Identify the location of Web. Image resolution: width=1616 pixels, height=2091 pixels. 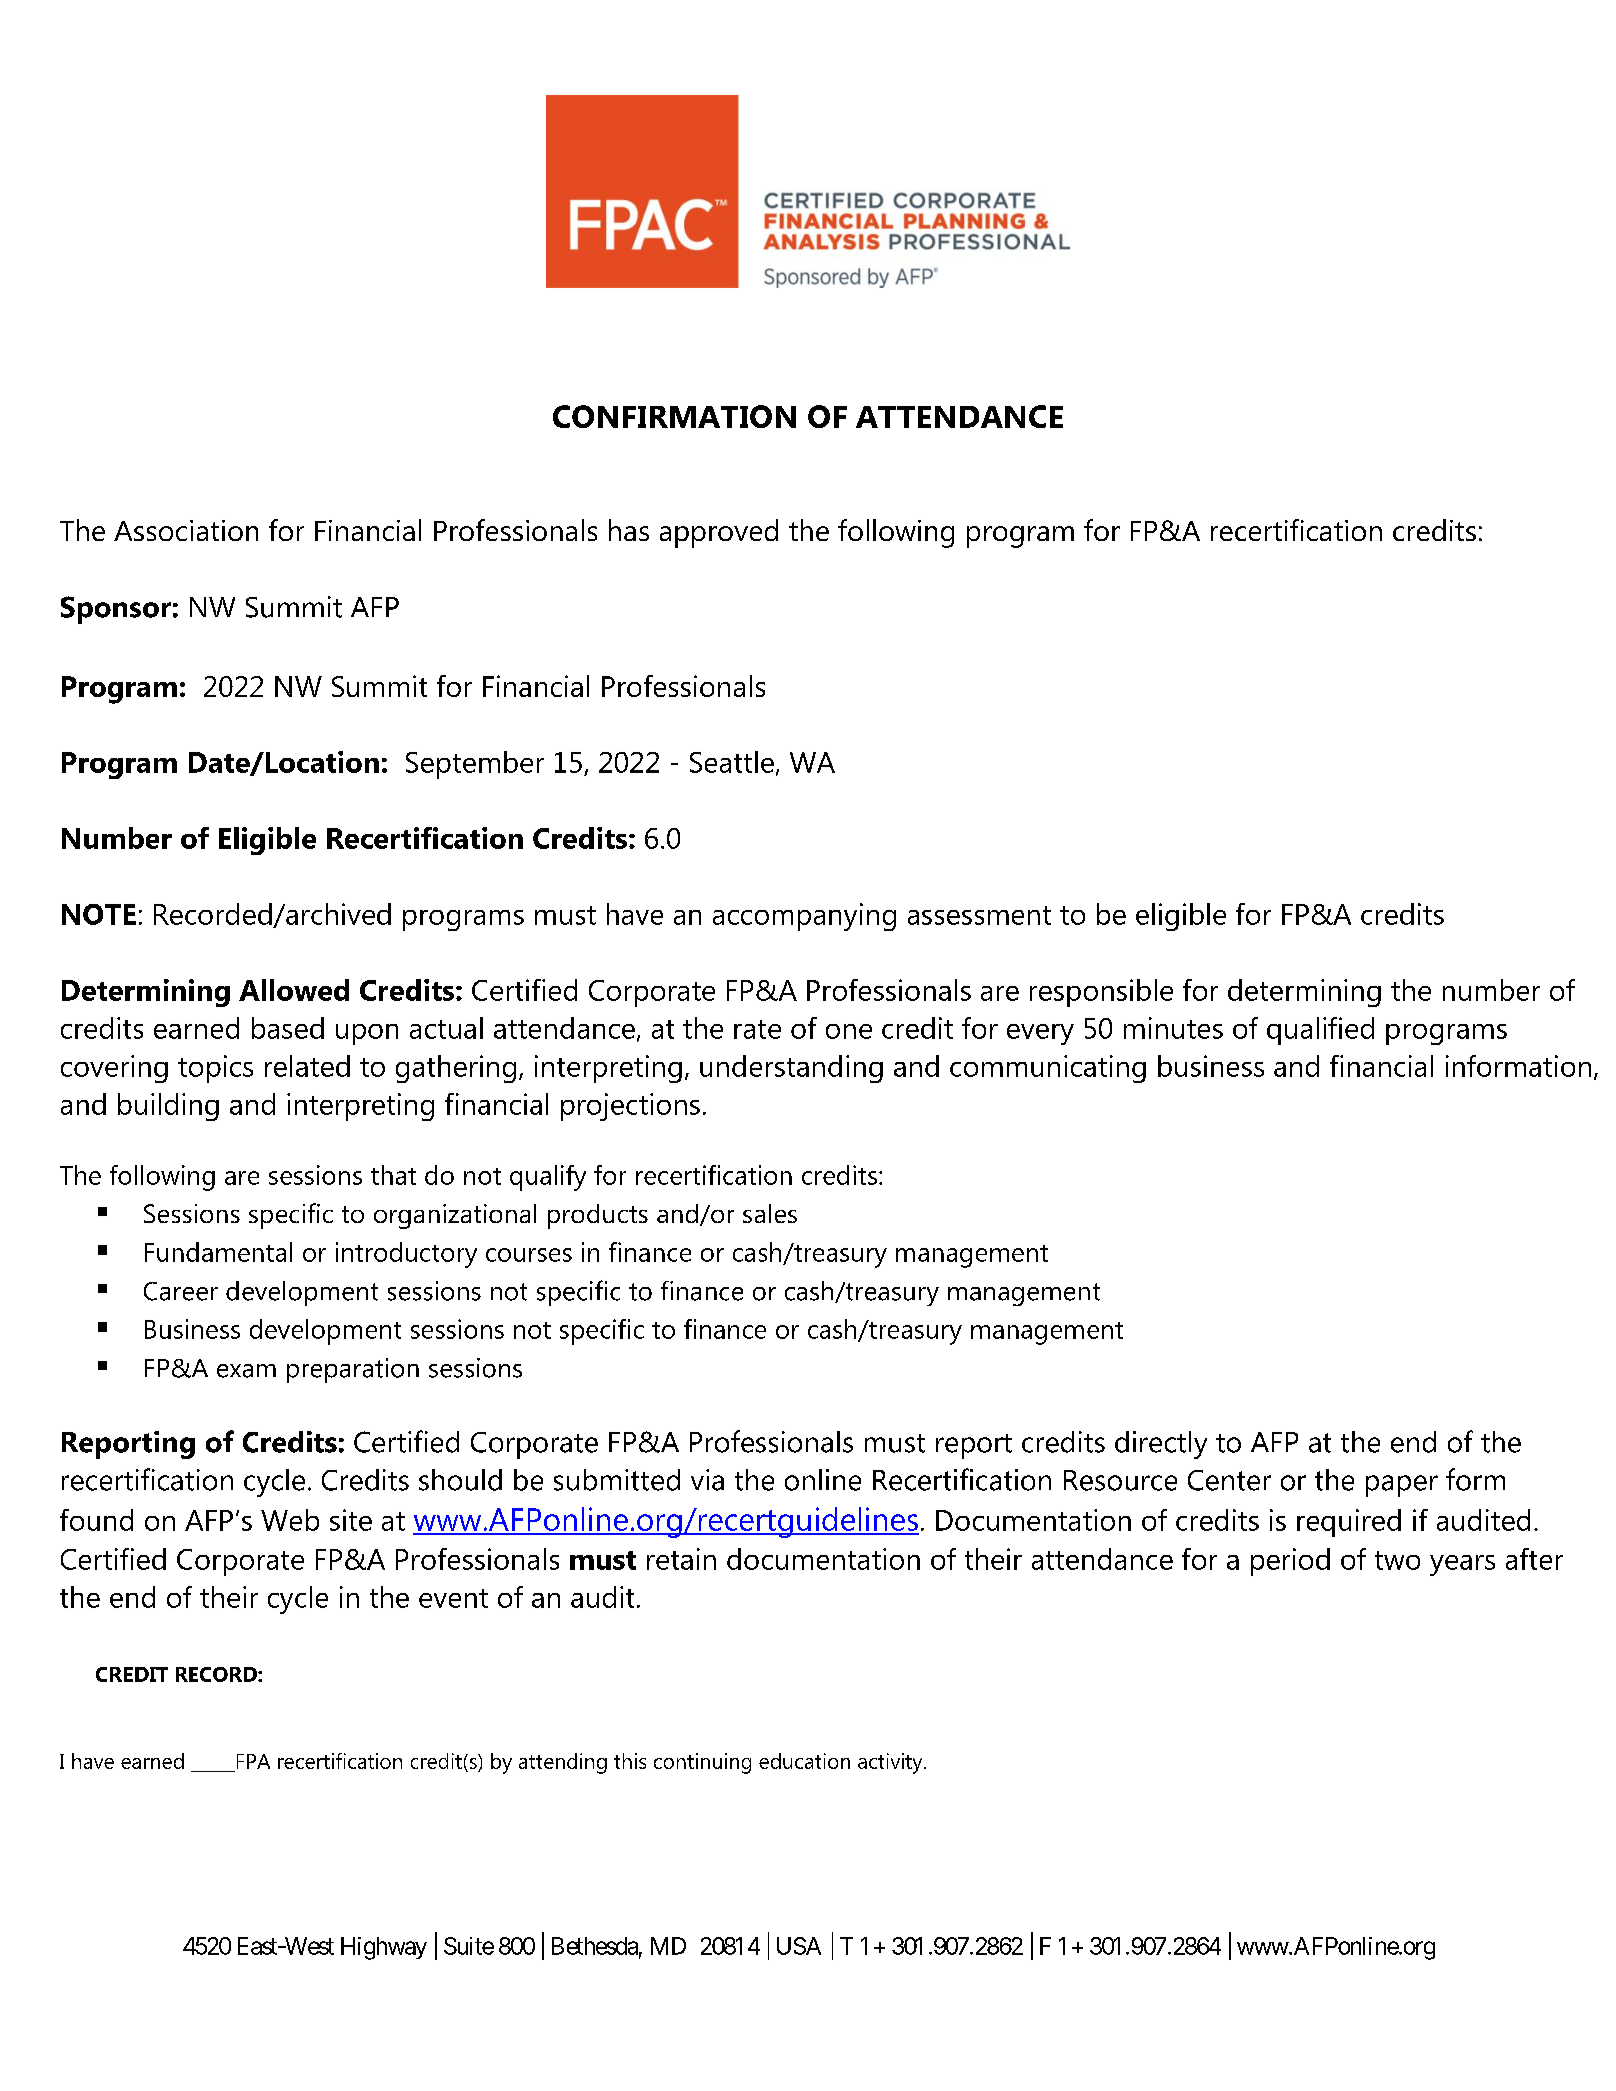
(290, 1520).
